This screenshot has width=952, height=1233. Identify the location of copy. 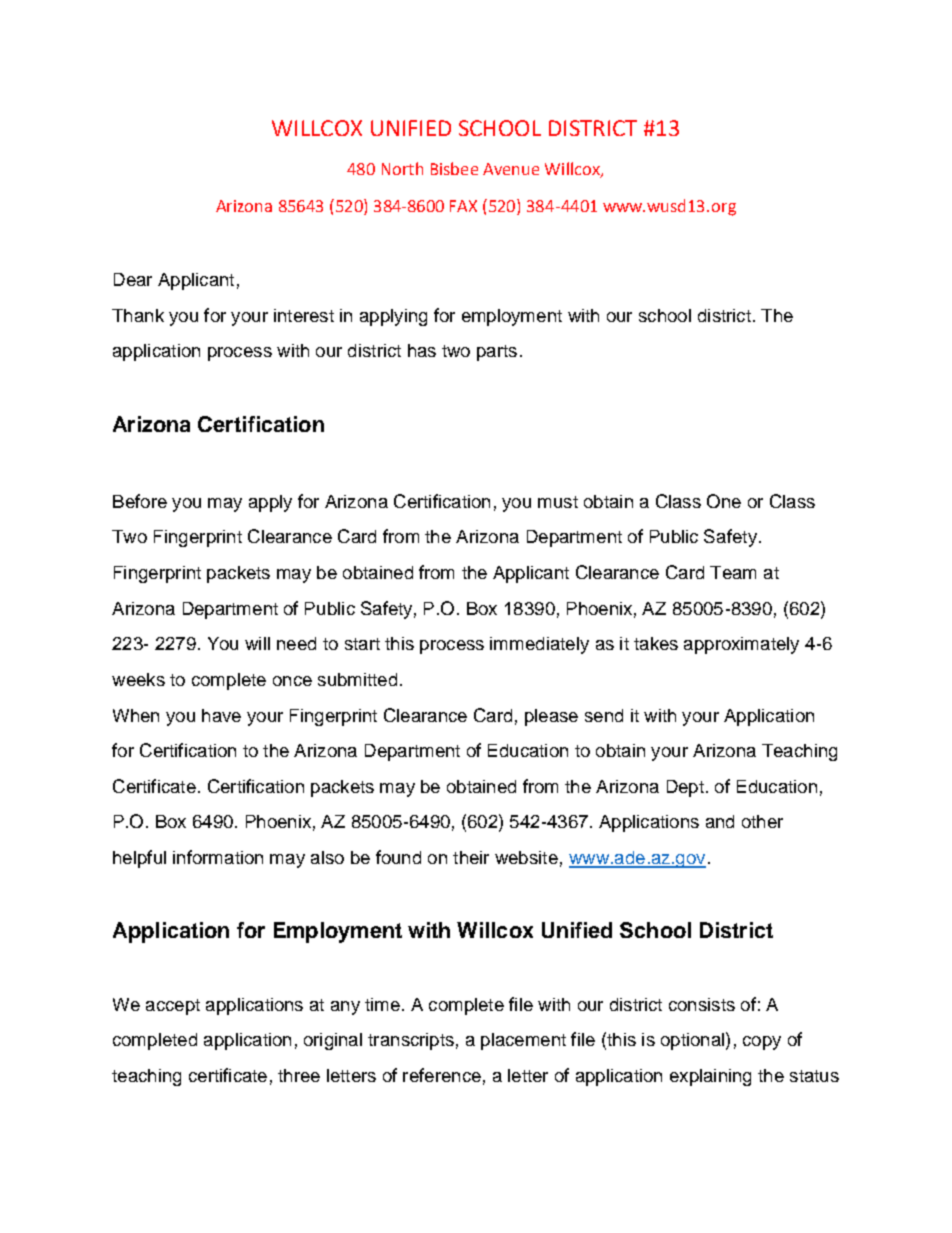
(762, 1043).
